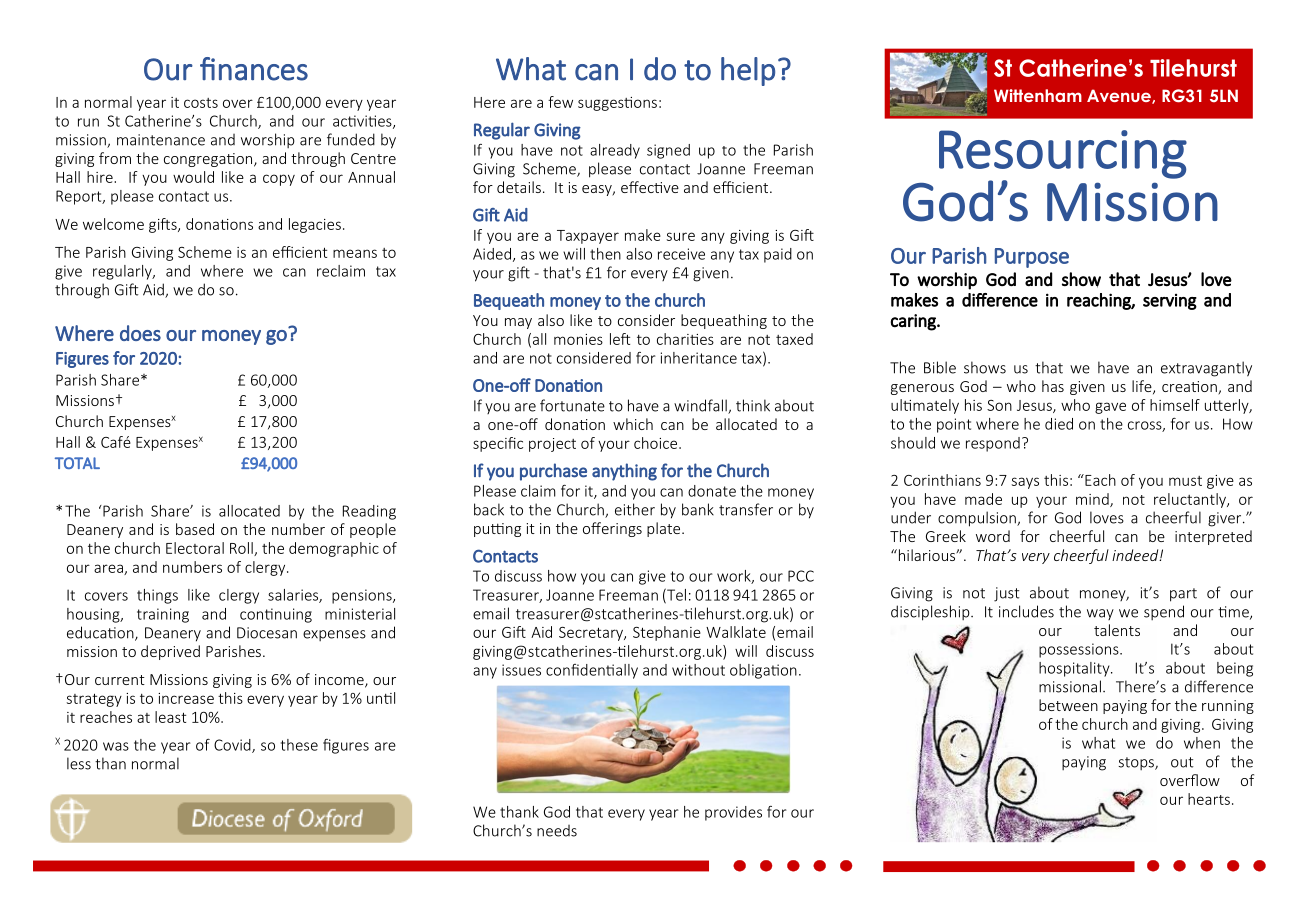  I want to click on Covid, so click(233, 746).
